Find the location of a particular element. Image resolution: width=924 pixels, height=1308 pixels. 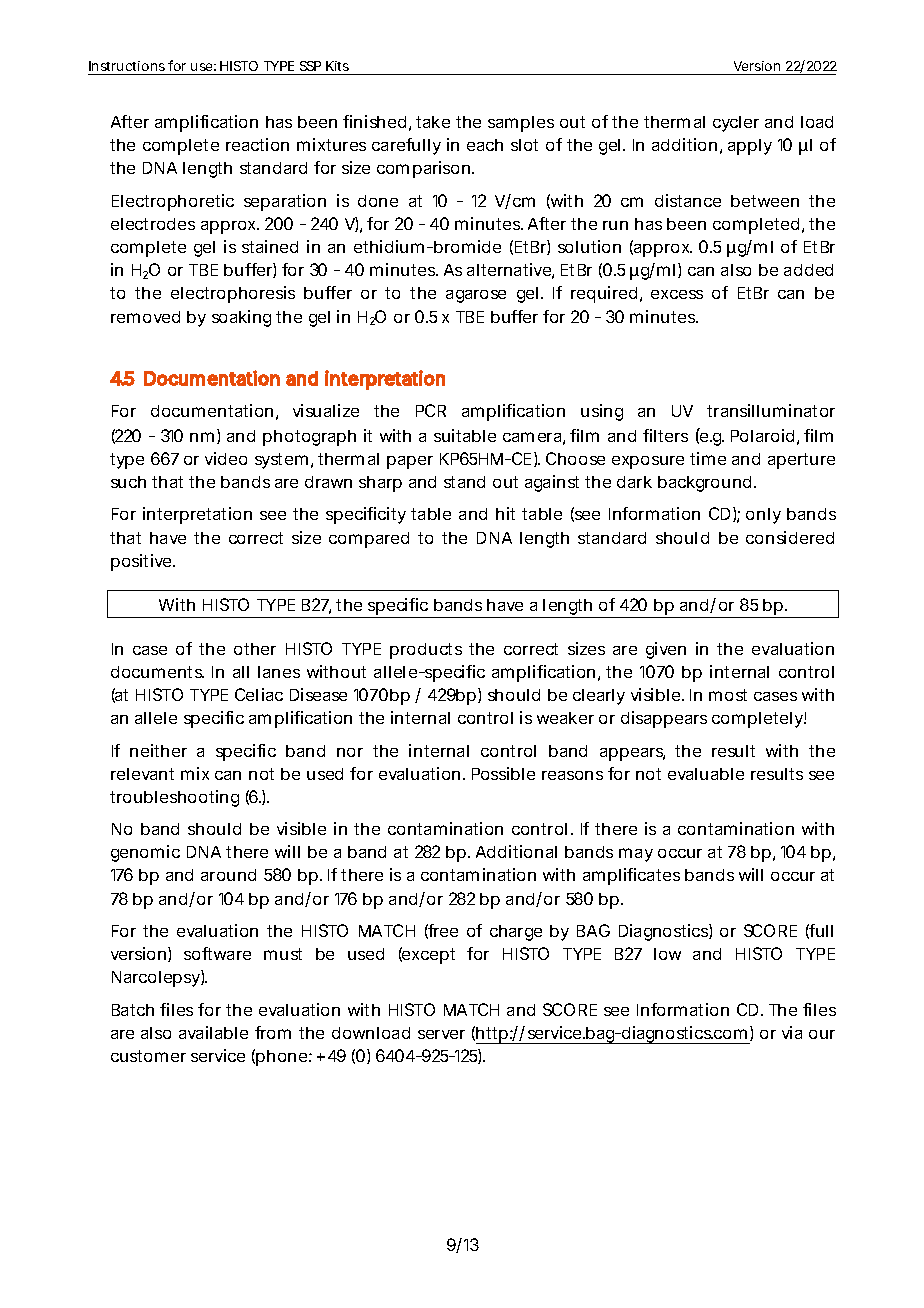

Instructions is located at coordinates (127, 66).
